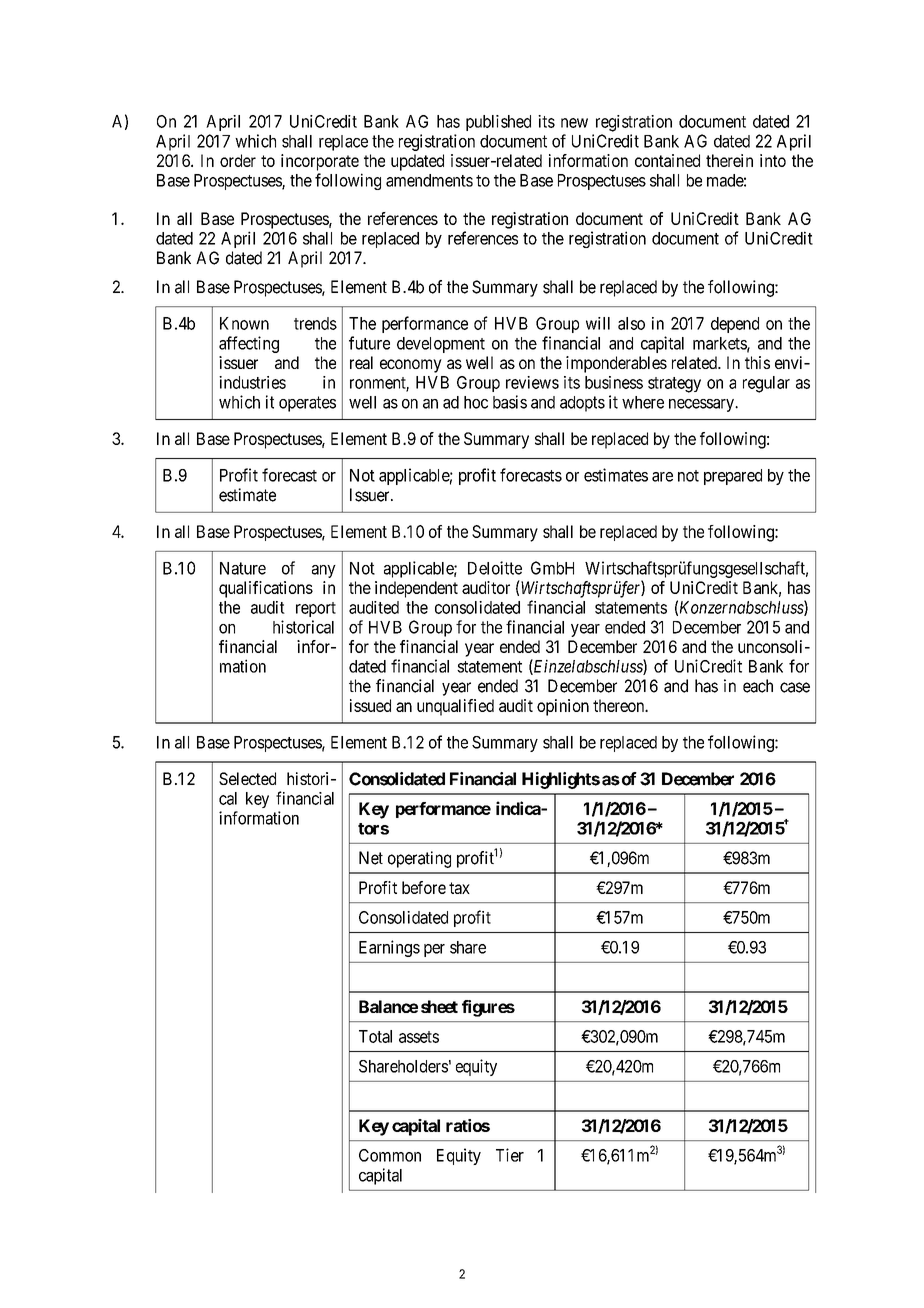  What do you see at coordinates (498, 123) in the image?
I see `published` at bounding box center [498, 123].
